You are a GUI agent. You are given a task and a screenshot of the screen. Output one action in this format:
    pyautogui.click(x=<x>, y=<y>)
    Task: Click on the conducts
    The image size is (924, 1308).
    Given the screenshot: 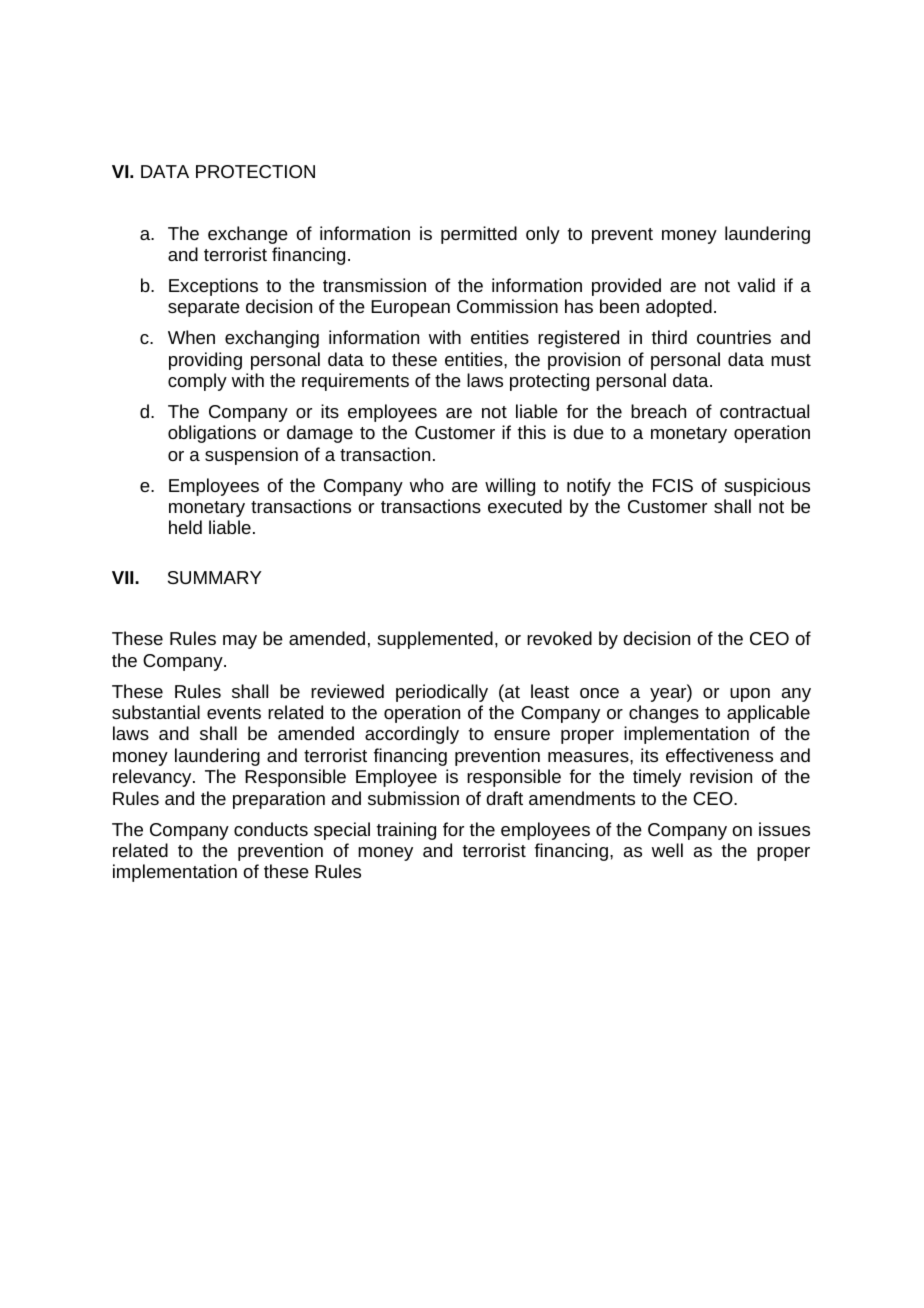 What is the action you would take?
    pyautogui.click(x=271, y=829)
